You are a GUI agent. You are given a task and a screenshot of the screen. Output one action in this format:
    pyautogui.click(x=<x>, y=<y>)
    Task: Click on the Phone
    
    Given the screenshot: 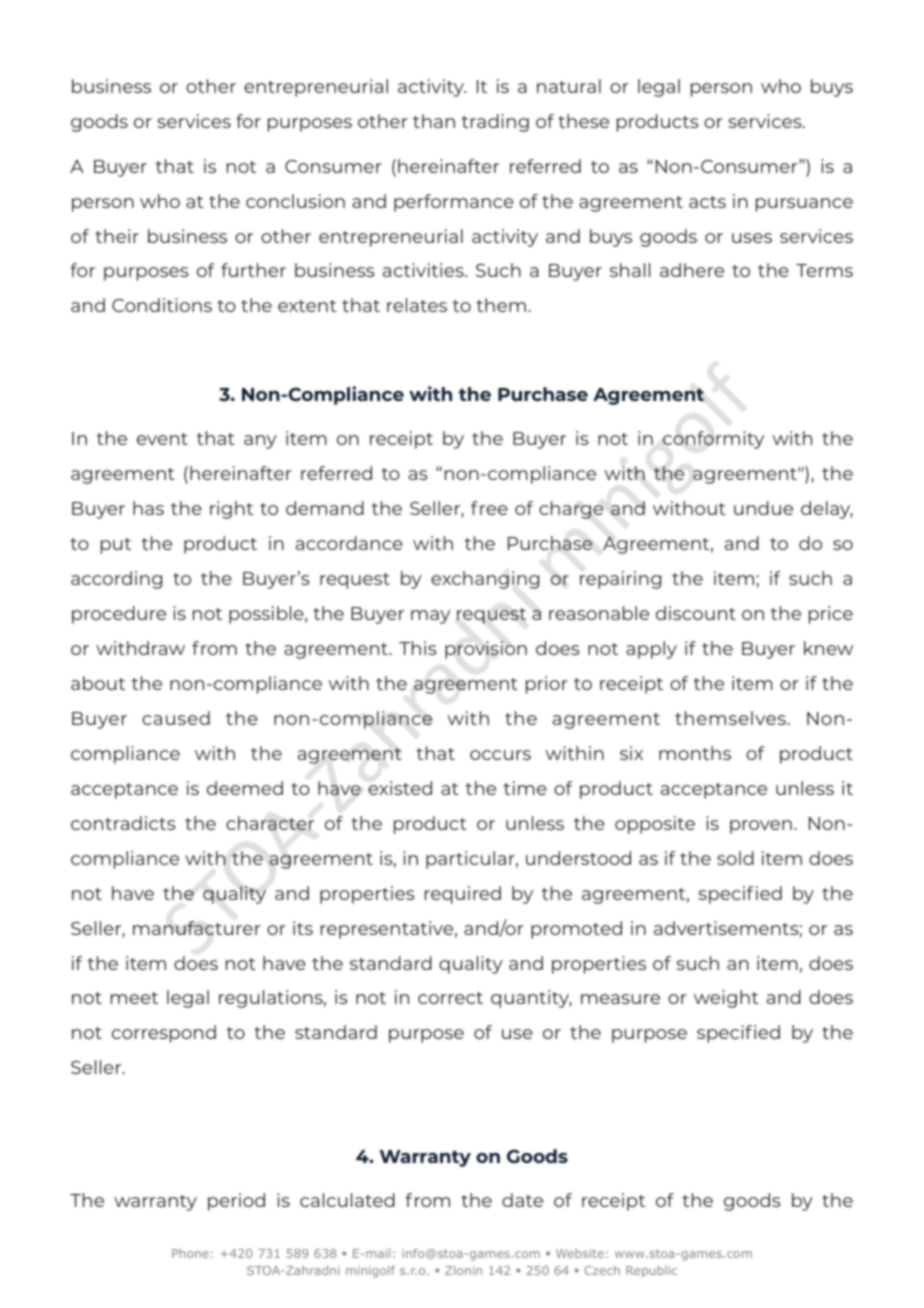 What is the action you would take?
    pyautogui.click(x=190, y=1253)
